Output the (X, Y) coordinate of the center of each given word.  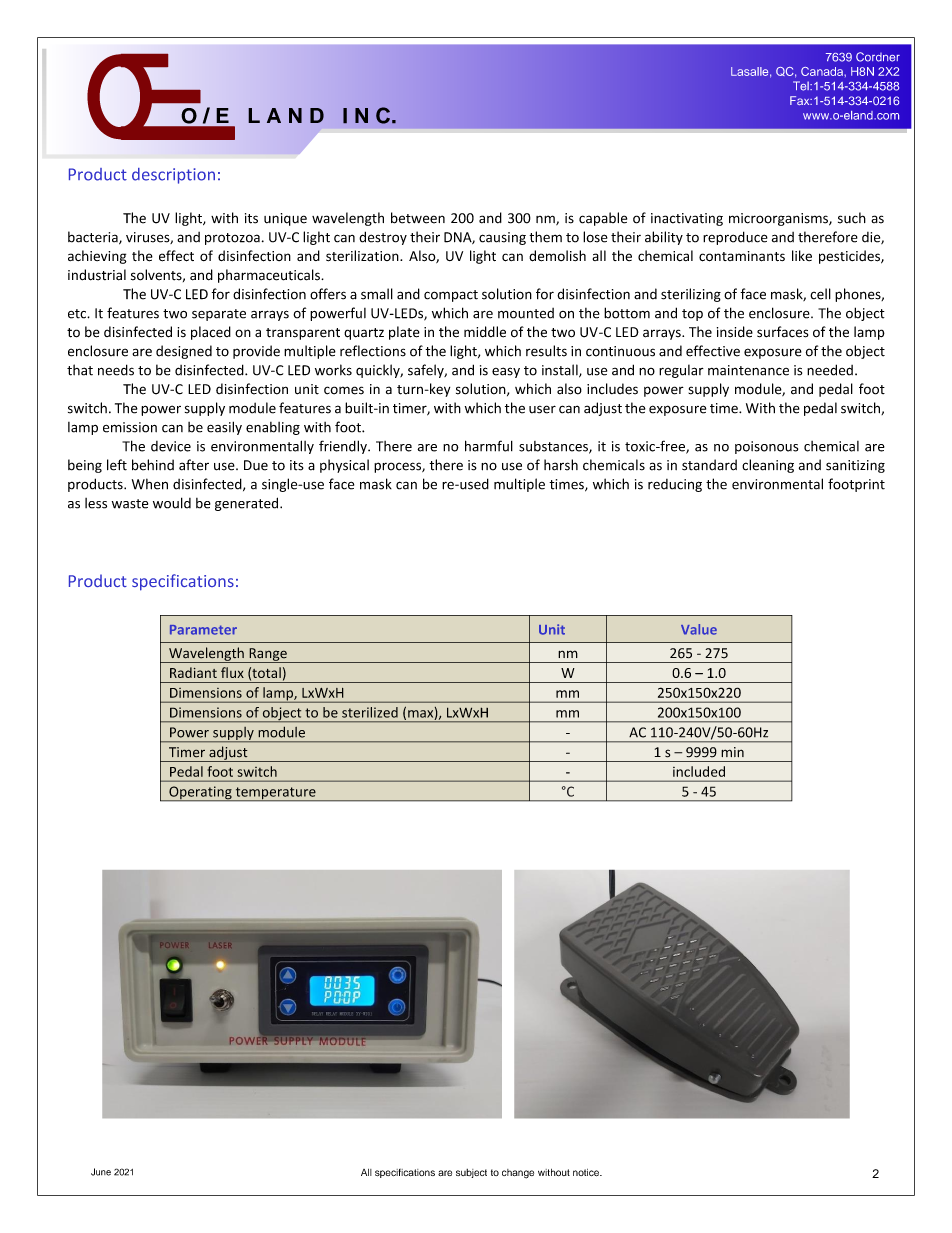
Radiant (193, 672)
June (101, 1172)
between (418, 218)
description (173, 176)
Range (268, 655)
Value (699, 629)
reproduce (735, 238)
